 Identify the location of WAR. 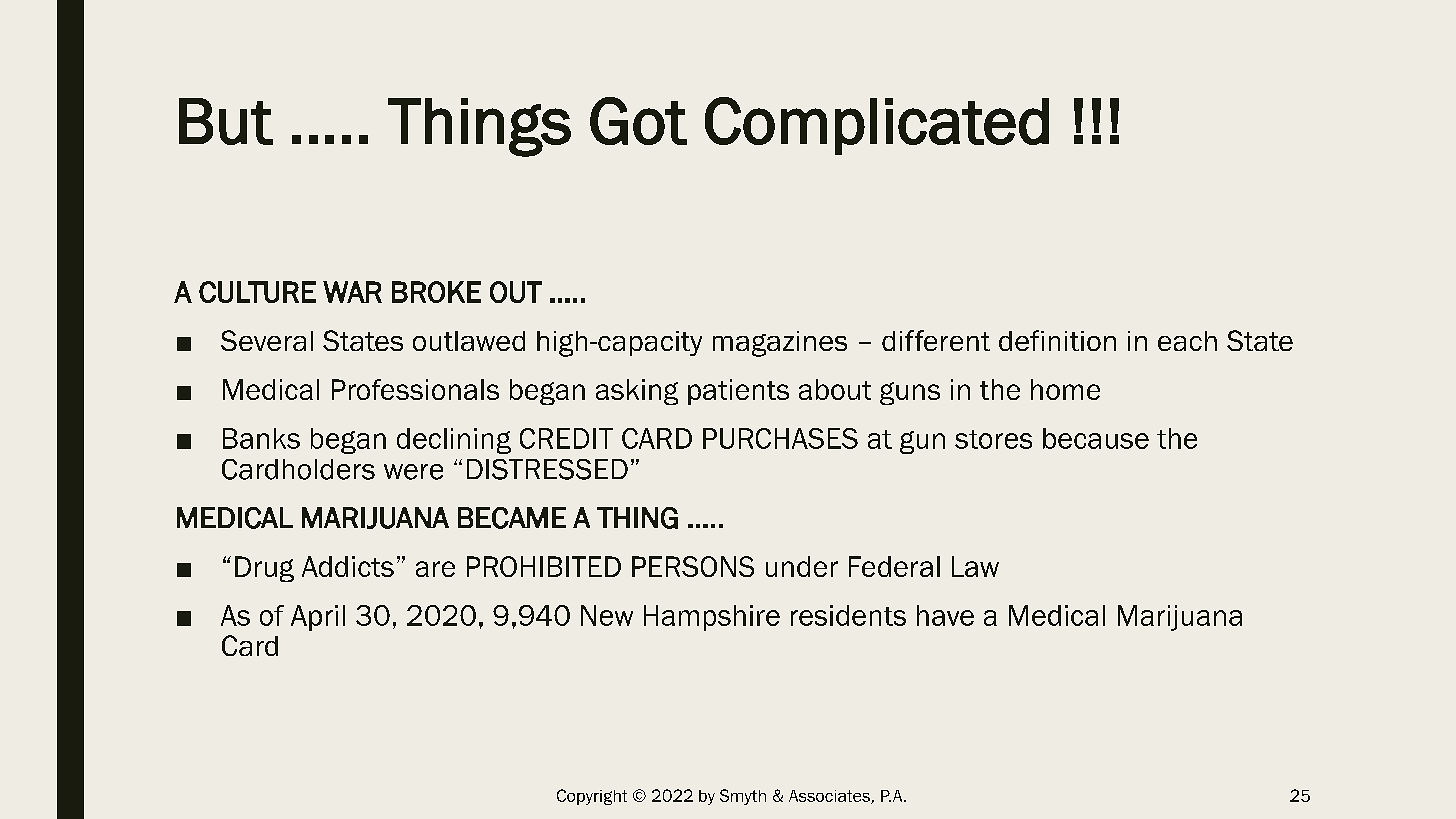
(352, 292).
